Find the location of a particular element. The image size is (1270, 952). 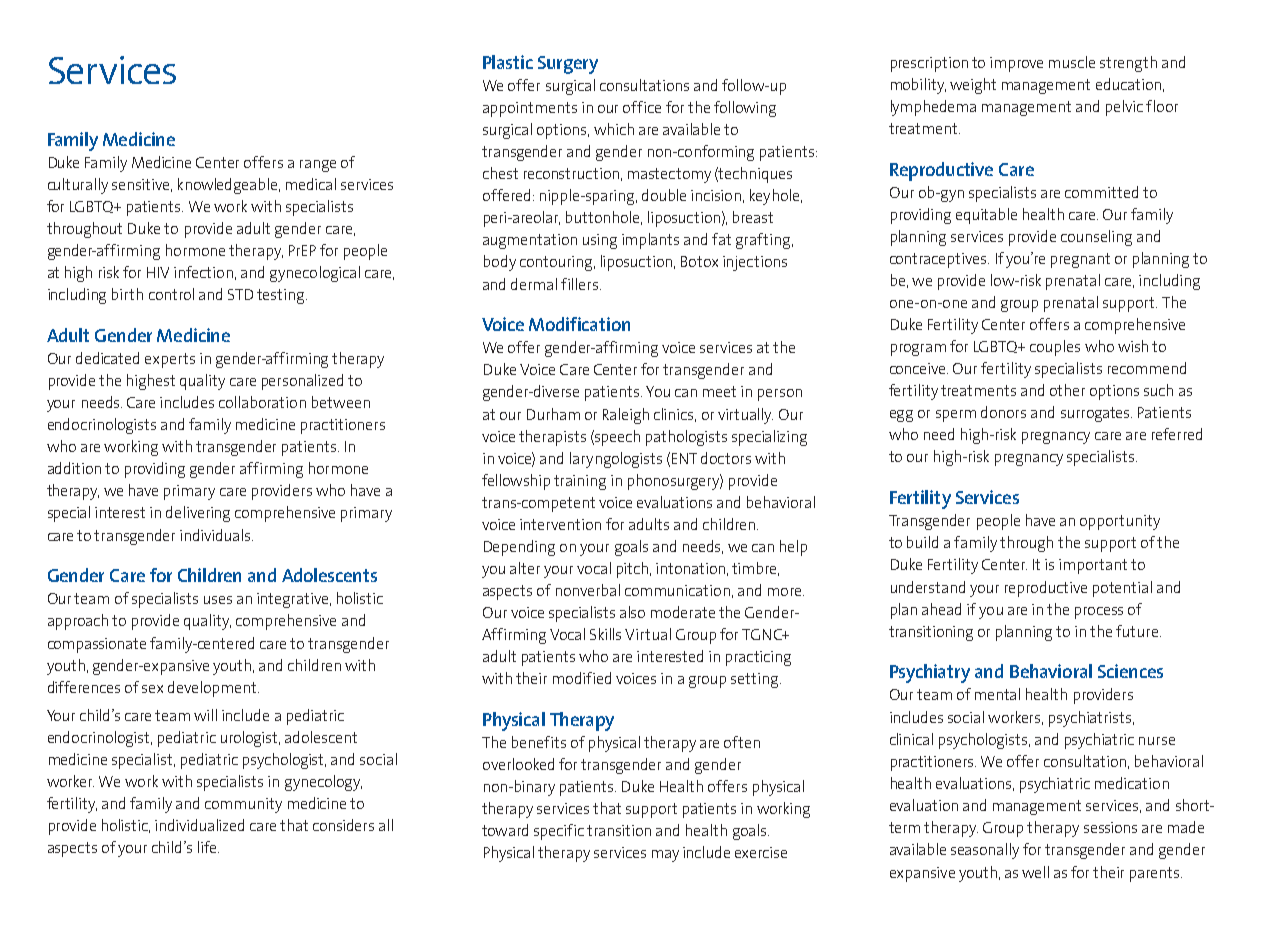

well is located at coordinates (1035, 872).
